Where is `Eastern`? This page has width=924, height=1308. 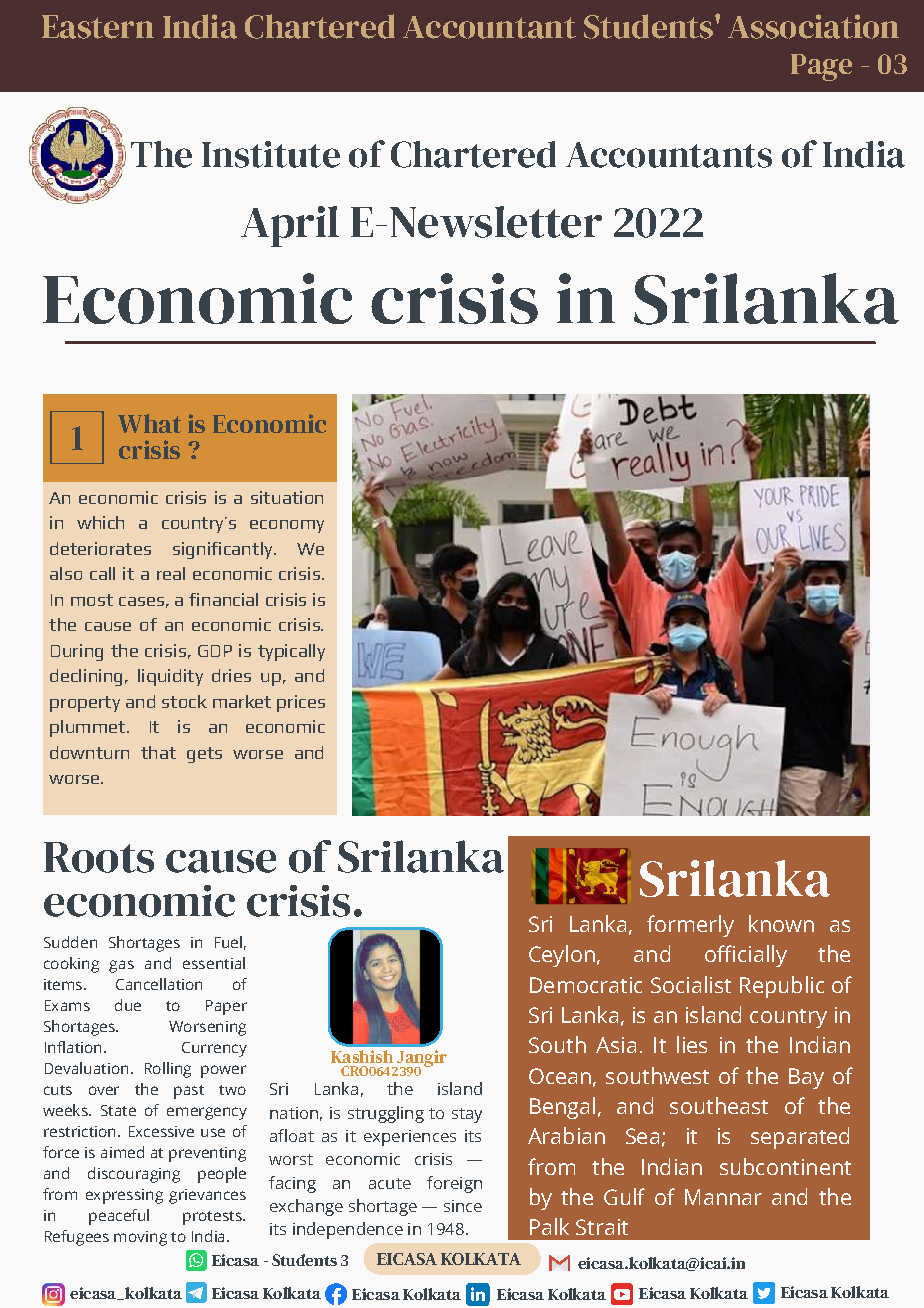
Eastern is located at coordinates (98, 27).
